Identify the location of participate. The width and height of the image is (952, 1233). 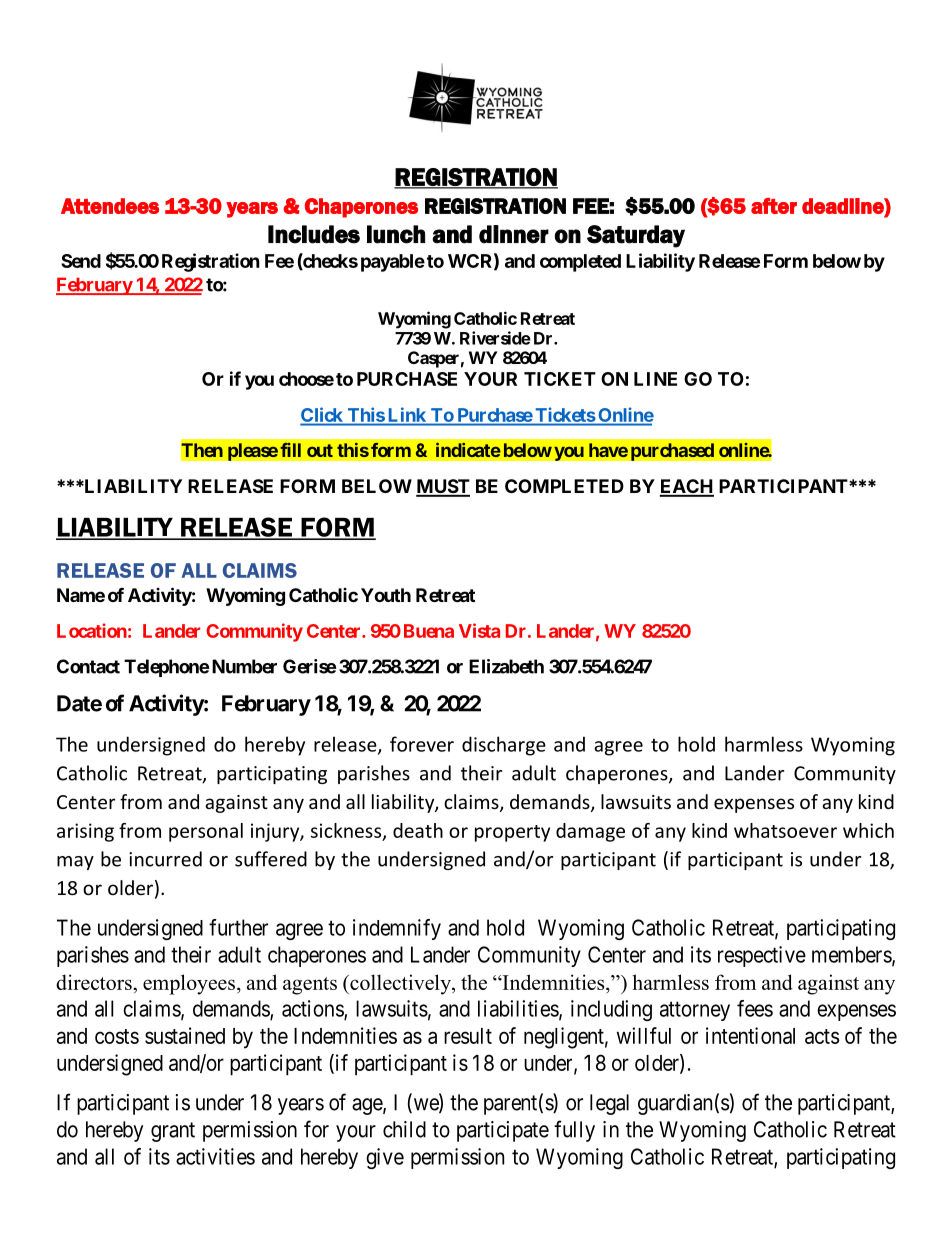
(503, 1131).
